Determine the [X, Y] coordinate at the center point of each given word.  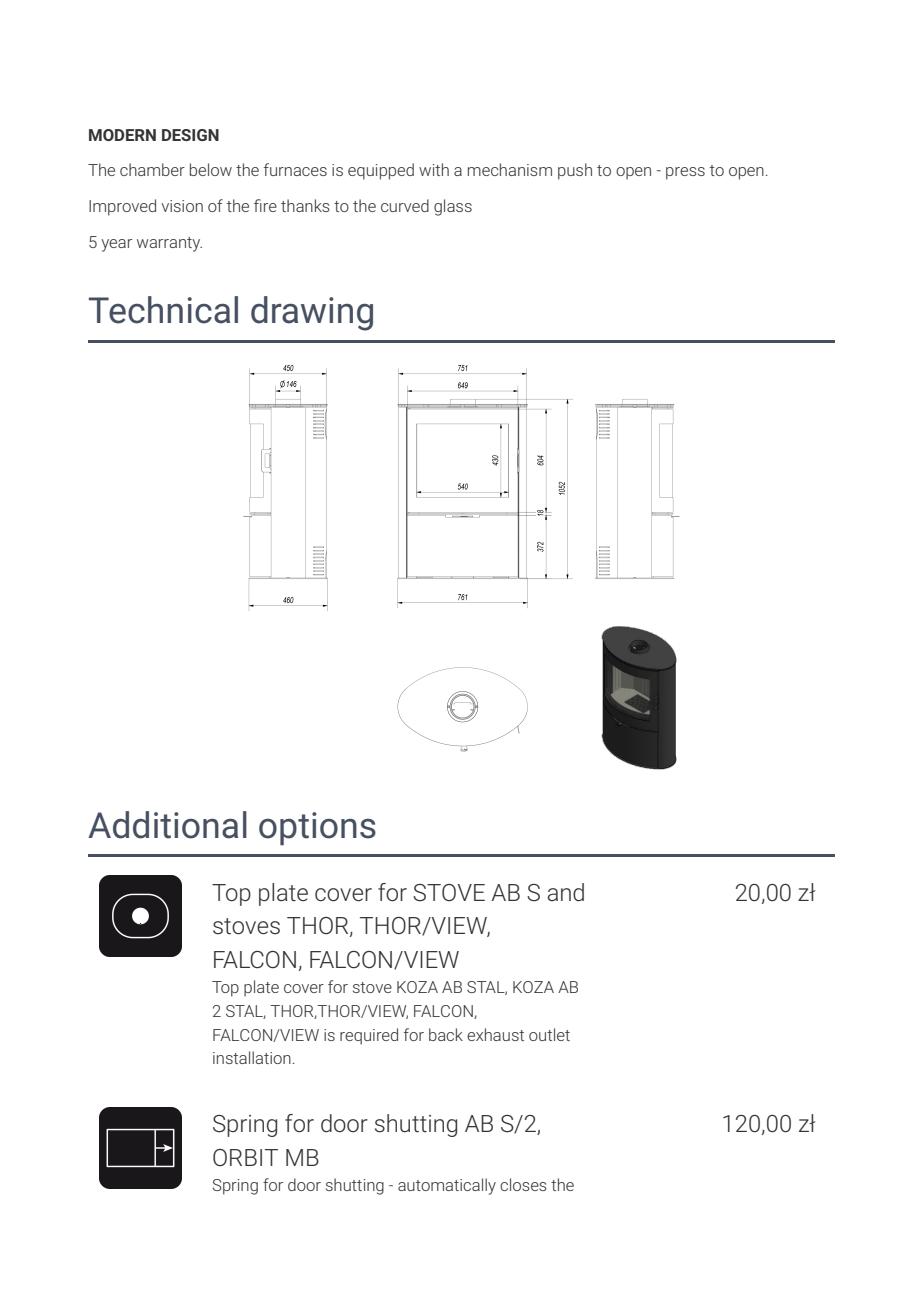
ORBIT [245, 1157]
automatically [447, 1186]
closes [523, 1184]
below [211, 169]
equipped [381, 171]
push [575, 171]
